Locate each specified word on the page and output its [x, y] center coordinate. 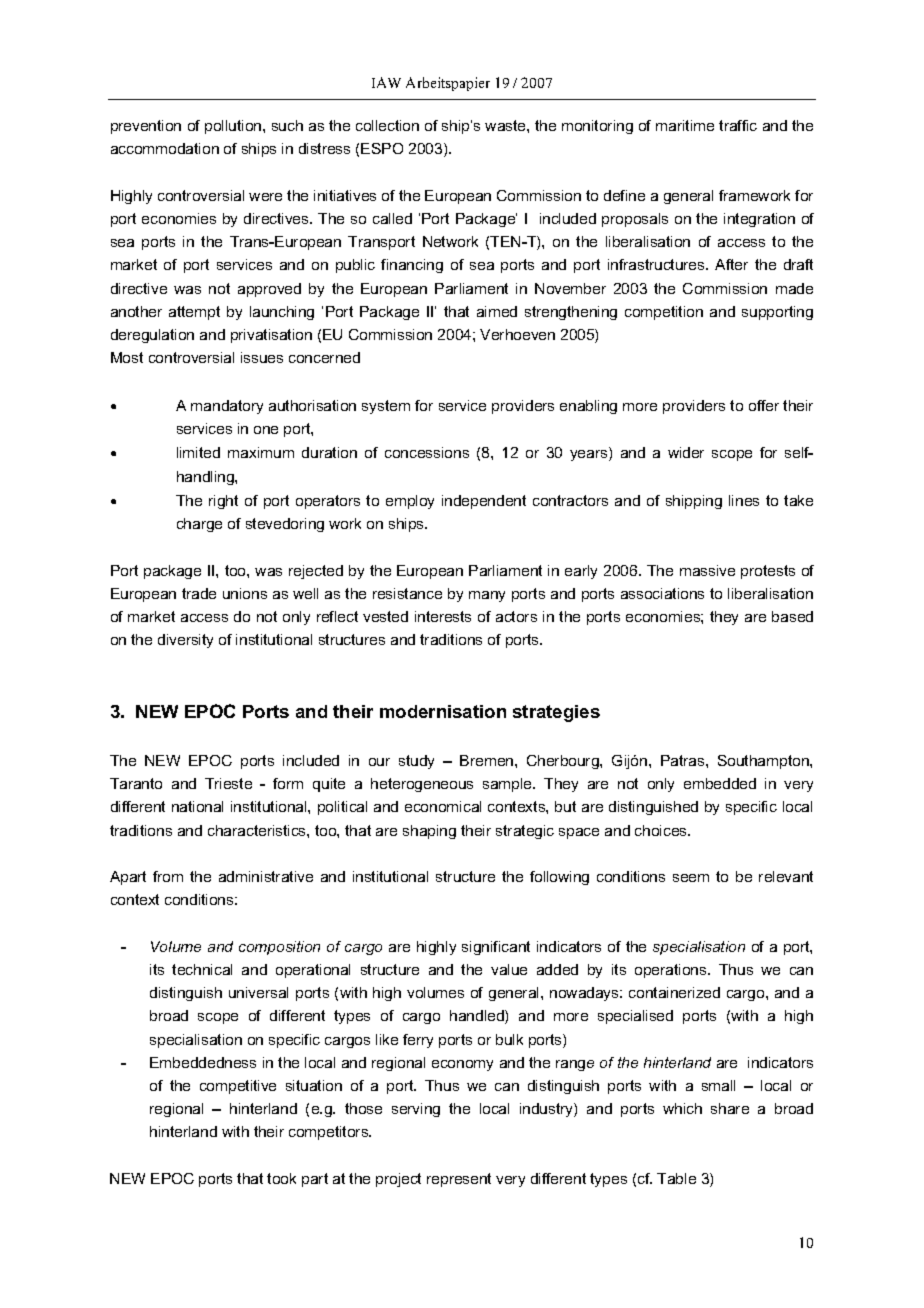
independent [484, 502]
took [281, 1178]
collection [387, 125]
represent [459, 1180]
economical [443, 806]
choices [662, 830]
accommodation [165, 148]
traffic [738, 125]
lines [744, 500]
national [197, 806]
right [223, 502]
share [730, 1108]
